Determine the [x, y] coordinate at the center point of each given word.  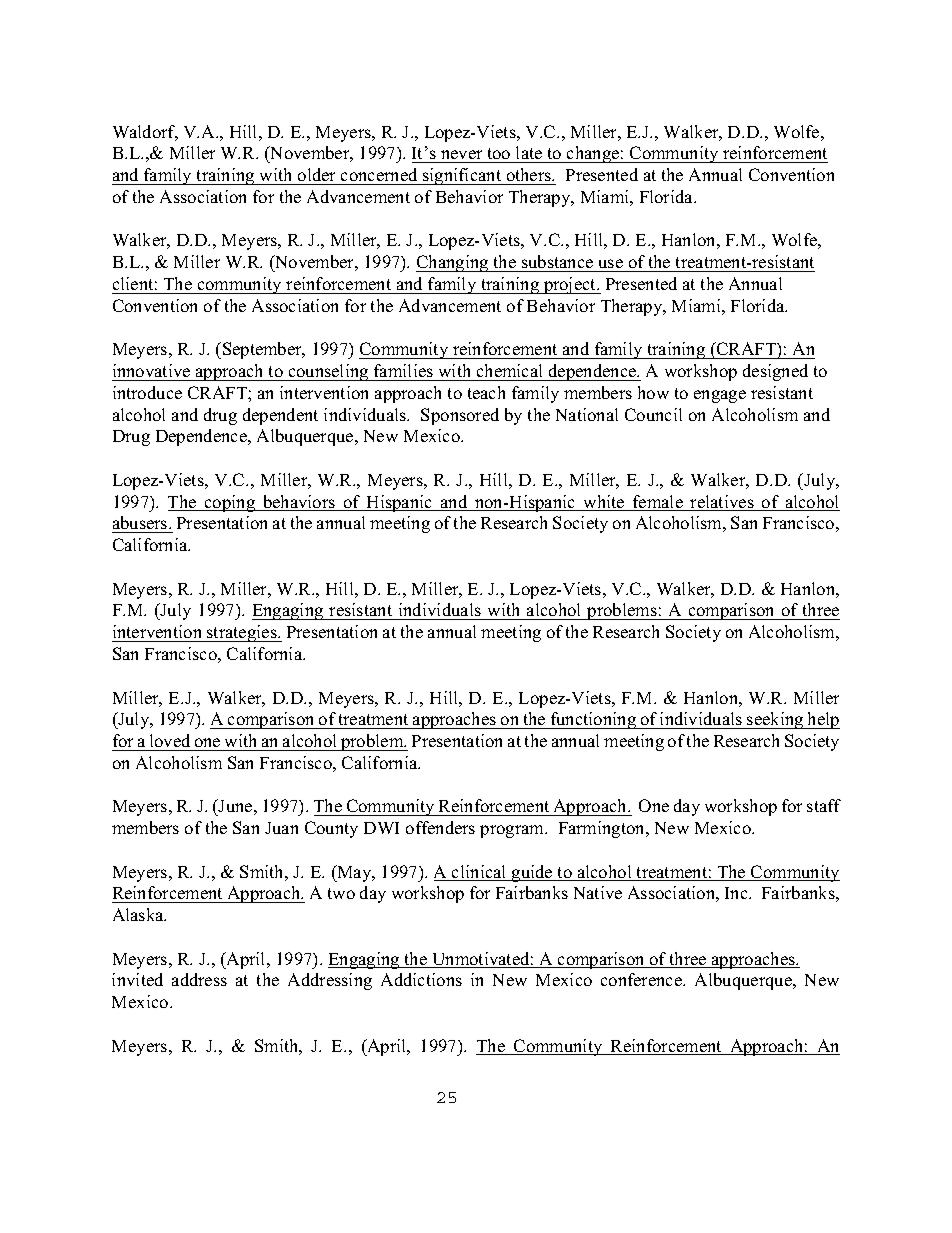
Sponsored [460, 416]
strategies [242, 633]
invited [137, 979]
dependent [280, 416]
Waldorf [145, 133]
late [529, 154]
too [499, 155]
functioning [593, 720]
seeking [775, 720]
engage [720, 396]
